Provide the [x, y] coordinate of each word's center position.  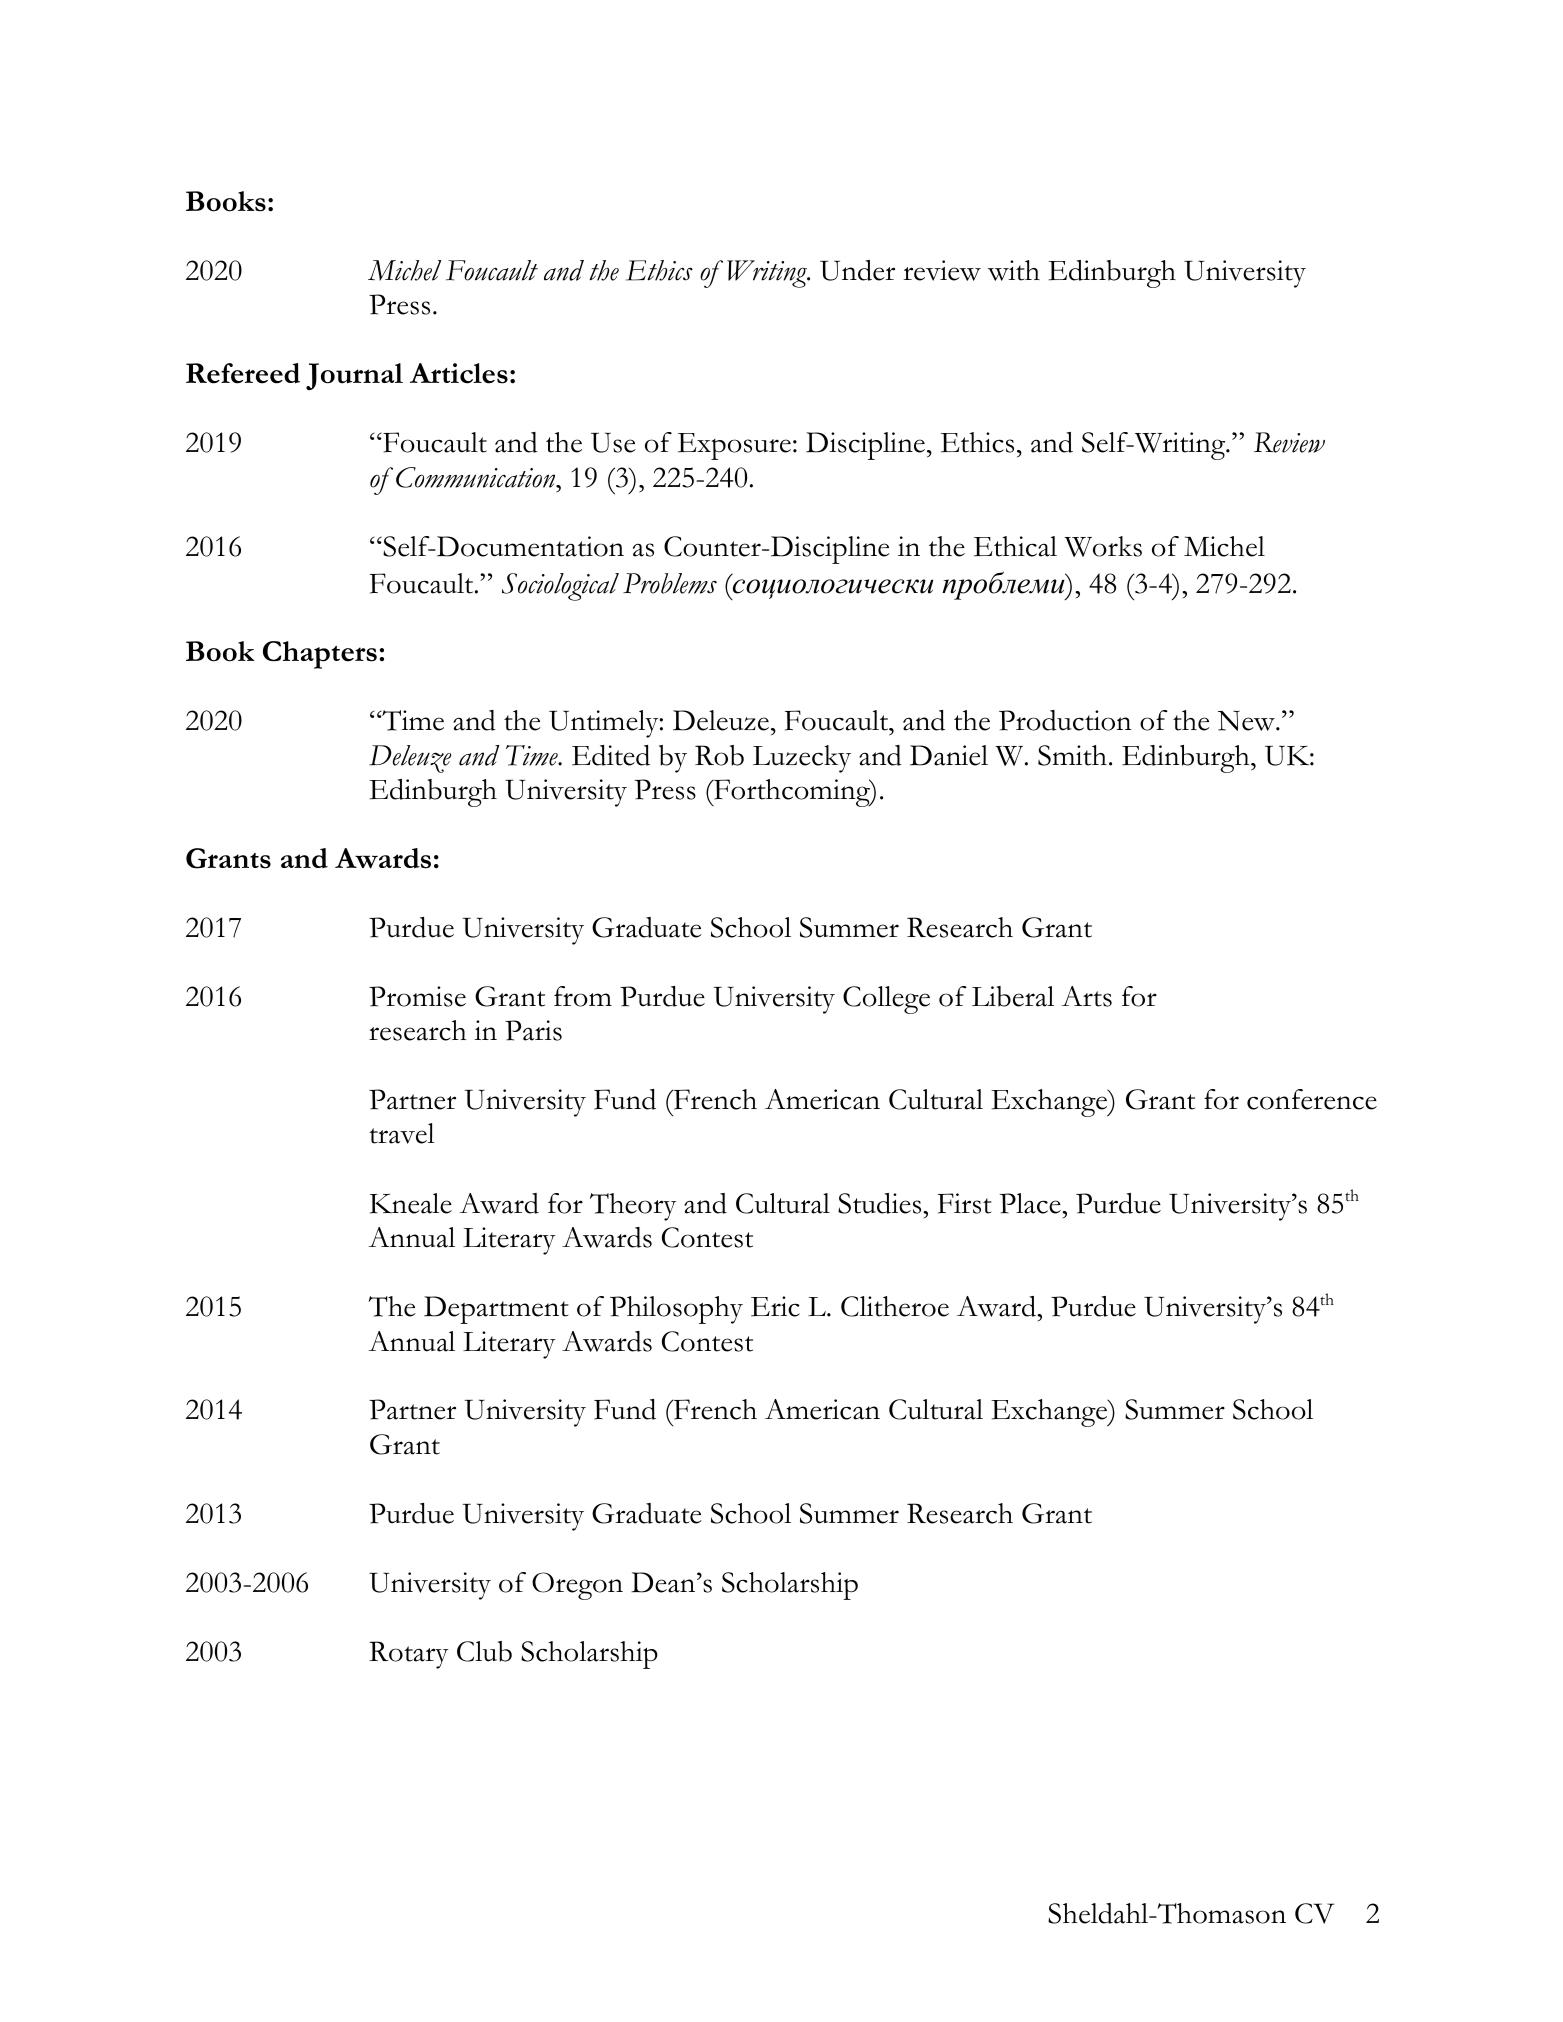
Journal [354, 376]
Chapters [320, 655]
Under [857, 270]
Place [1031, 1203]
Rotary [409, 1655]
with [1014, 270]
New [1247, 720]
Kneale [411, 1203]
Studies [881, 1203]
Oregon [577, 1586]
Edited [611, 755]
